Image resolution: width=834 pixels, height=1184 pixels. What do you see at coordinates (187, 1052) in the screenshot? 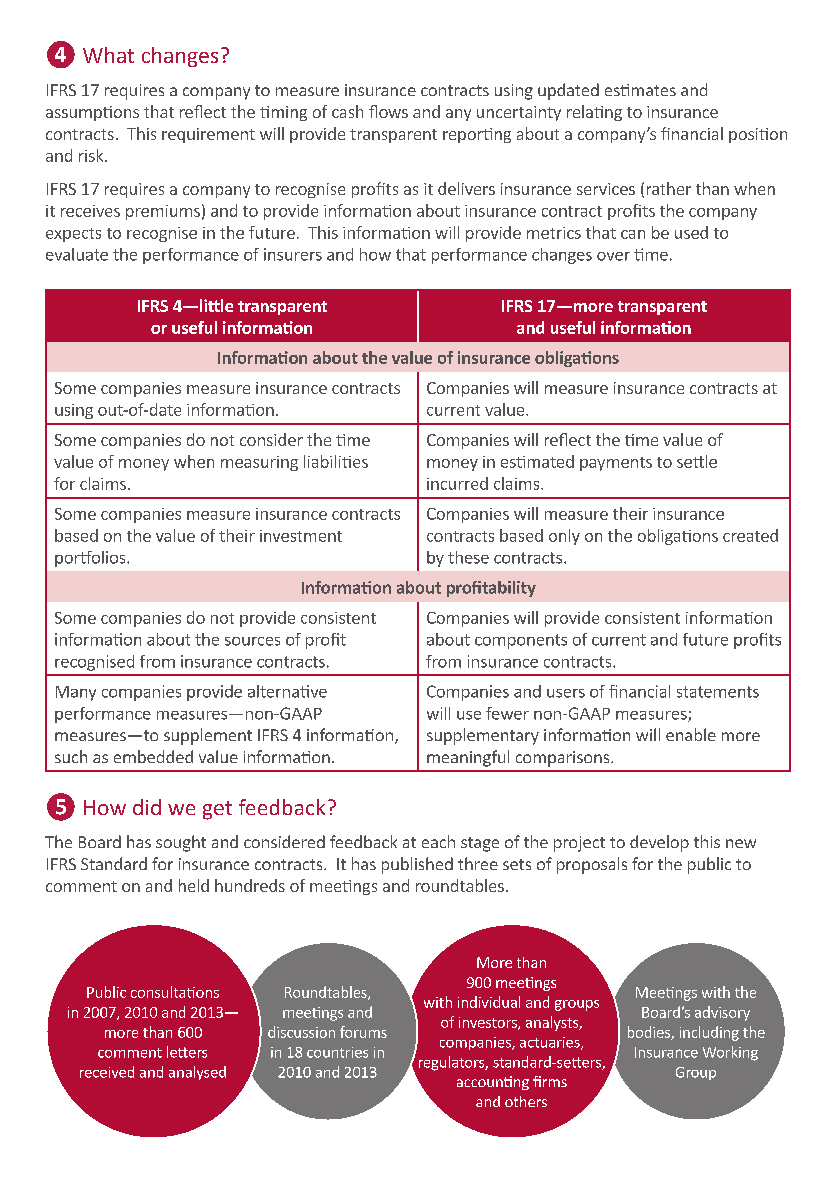
I see `letters` at bounding box center [187, 1052].
